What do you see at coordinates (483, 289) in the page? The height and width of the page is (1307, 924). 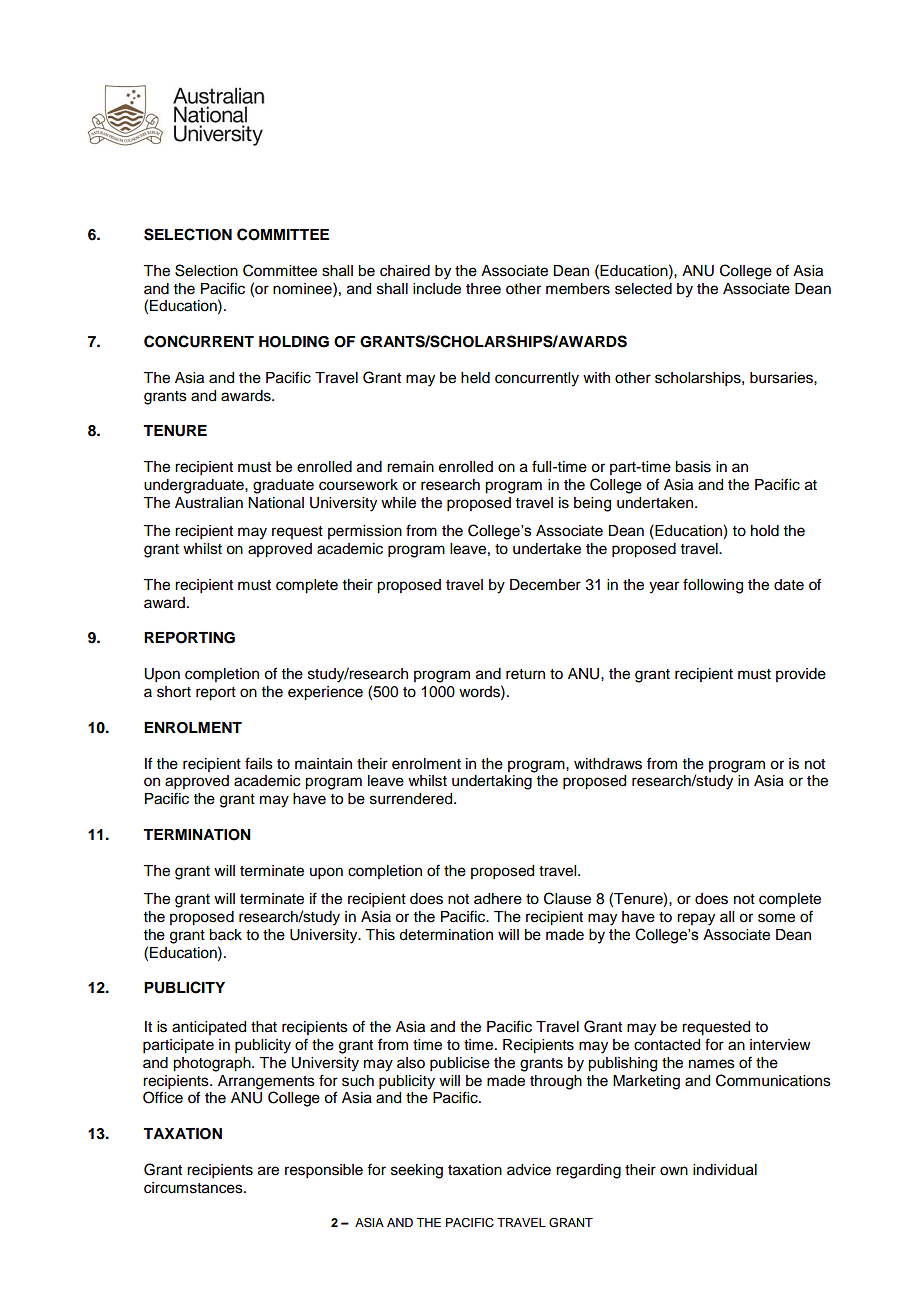 I see `three` at bounding box center [483, 289].
